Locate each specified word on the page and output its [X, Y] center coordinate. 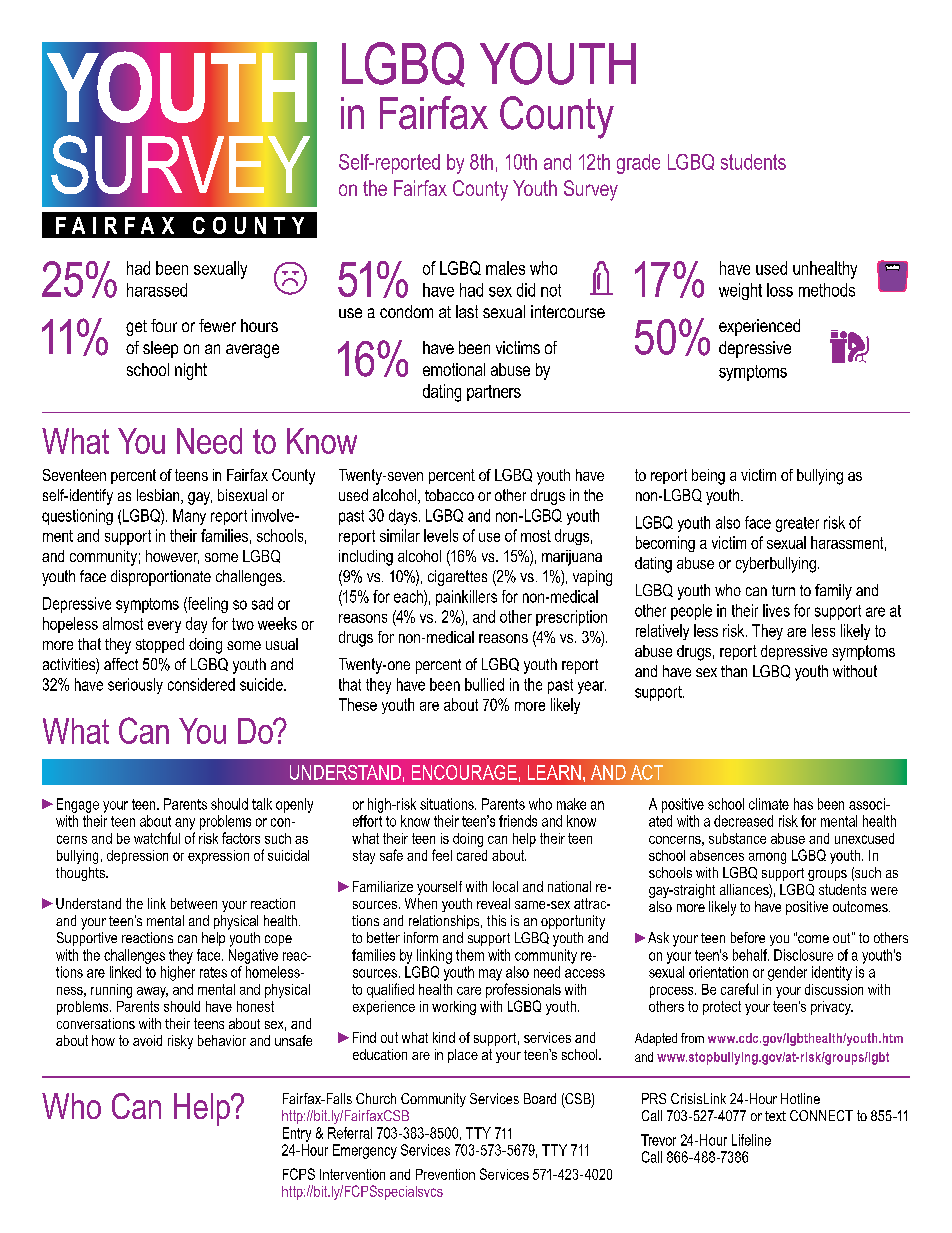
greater [797, 524]
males [505, 268]
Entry [297, 1134]
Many [189, 517]
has [803, 804]
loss [780, 290]
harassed [157, 290]
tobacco [449, 495]
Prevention [445, 1174]
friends [518, 821]
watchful [157, 838]
